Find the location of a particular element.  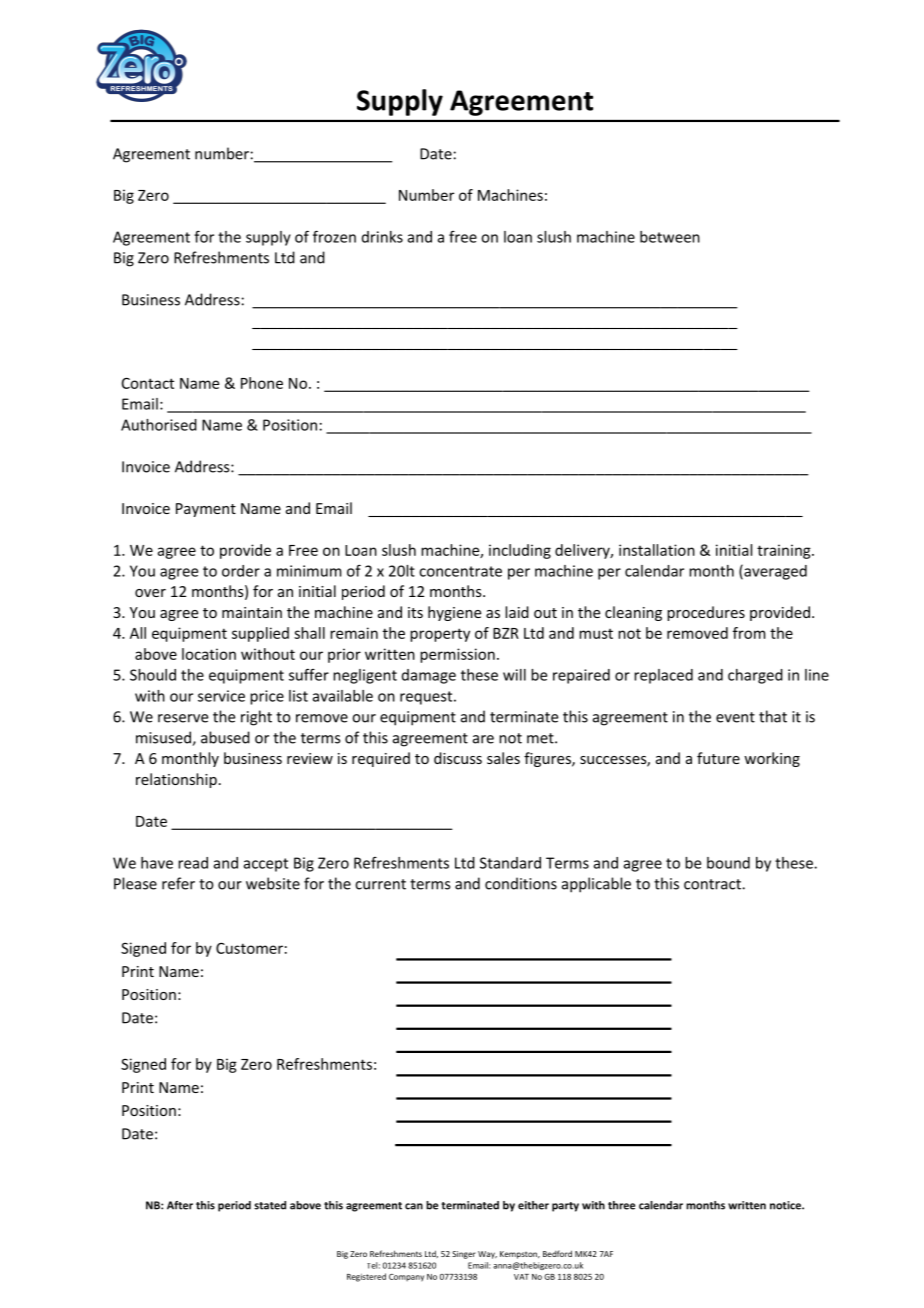

After is located at coordinates (180, 1205).
